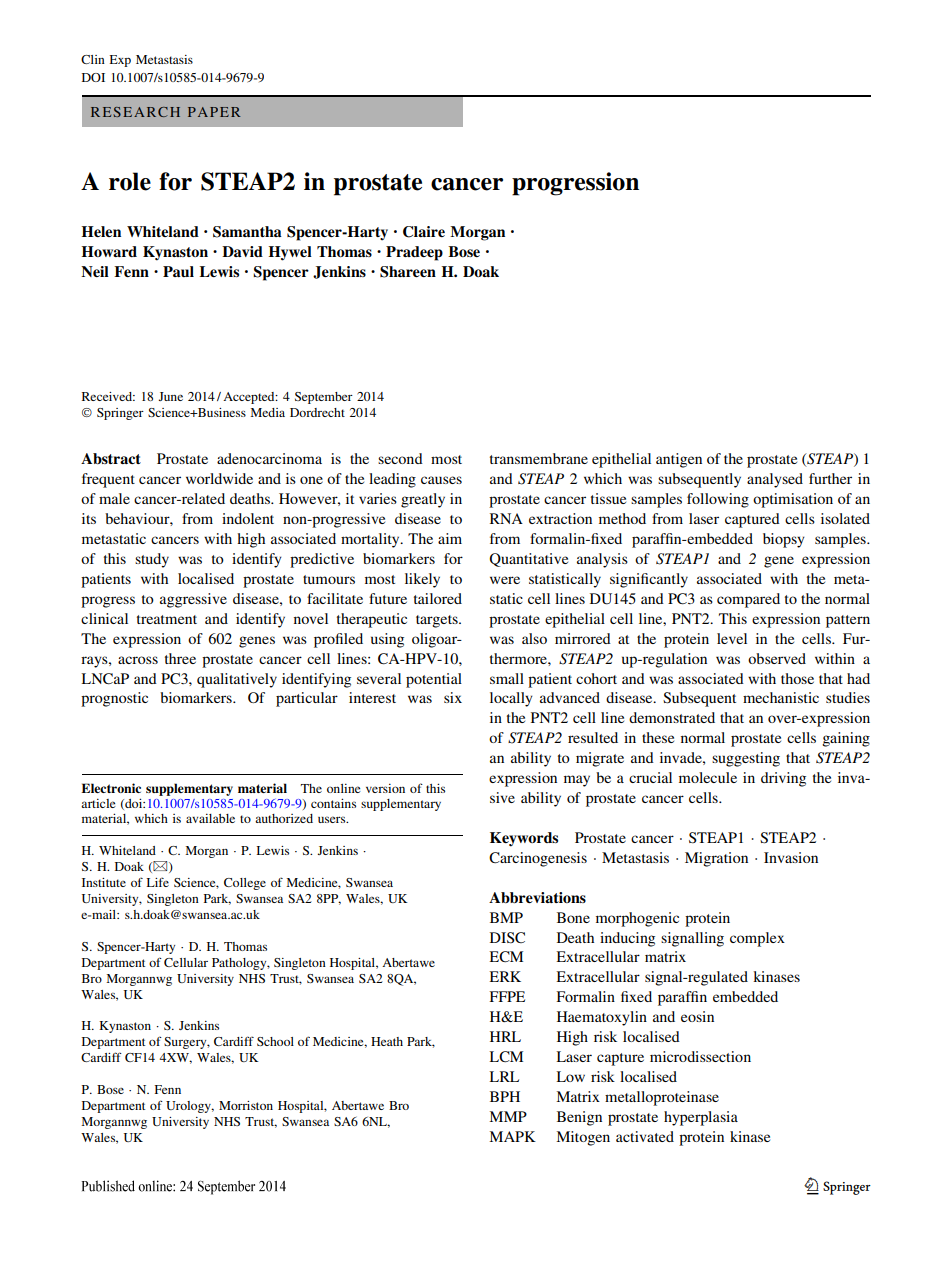 This screenshot has width=952, height=1265. I want to click on June, so click(171, 396).
